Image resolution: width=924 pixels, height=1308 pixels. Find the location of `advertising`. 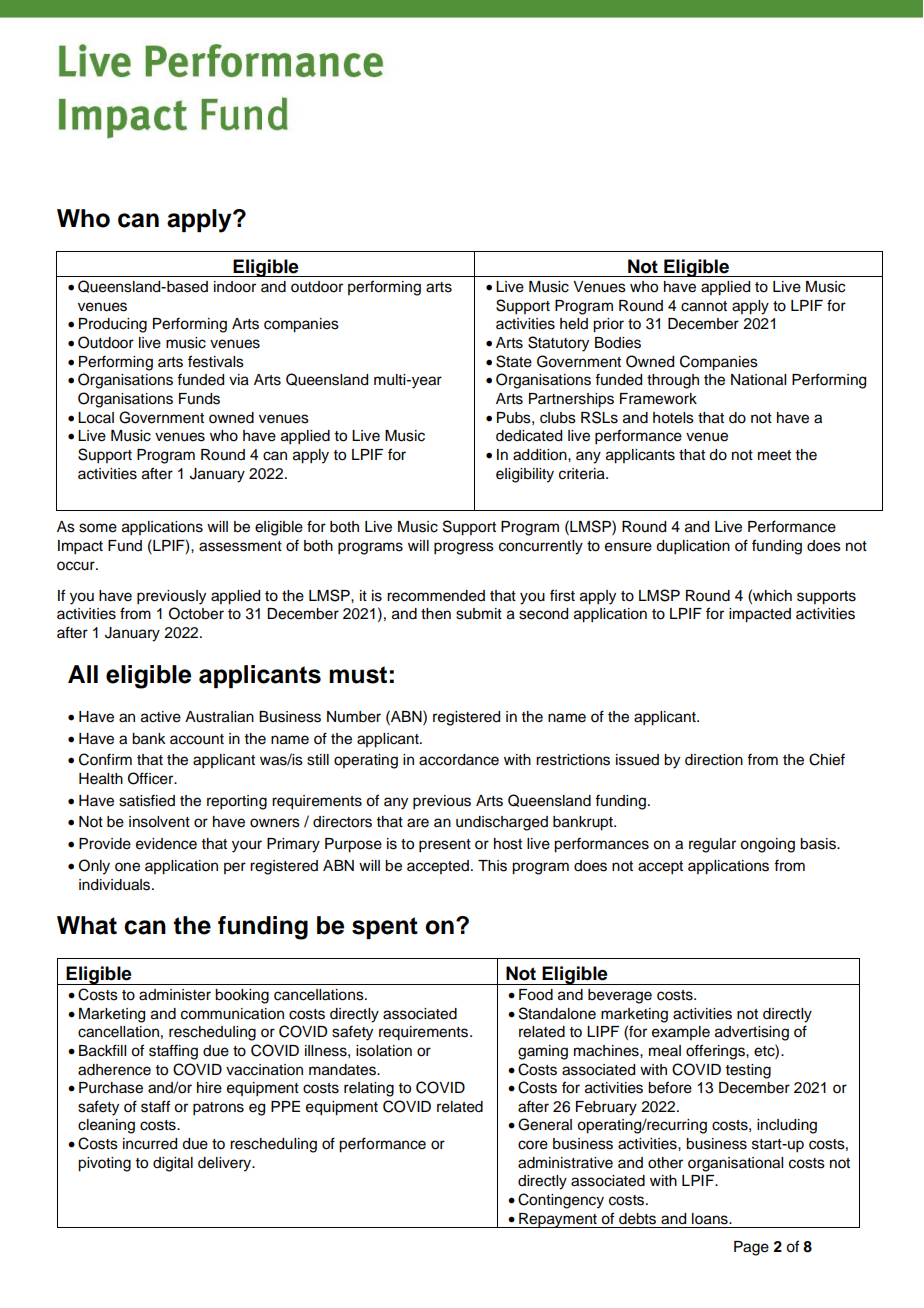

advertising is located at coordinates (752, 1033).
